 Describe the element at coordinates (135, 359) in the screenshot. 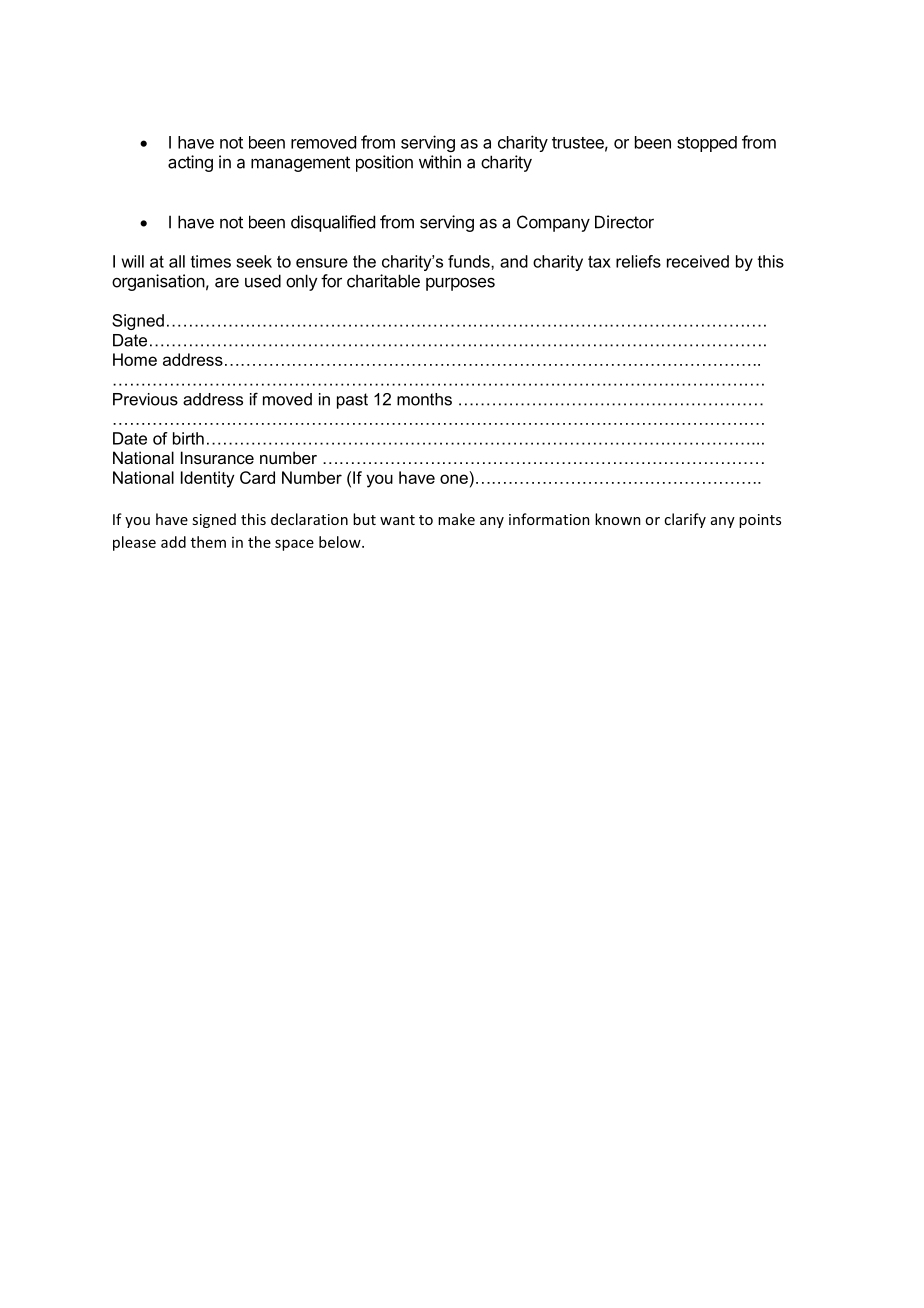

I see `Home` at that location.
